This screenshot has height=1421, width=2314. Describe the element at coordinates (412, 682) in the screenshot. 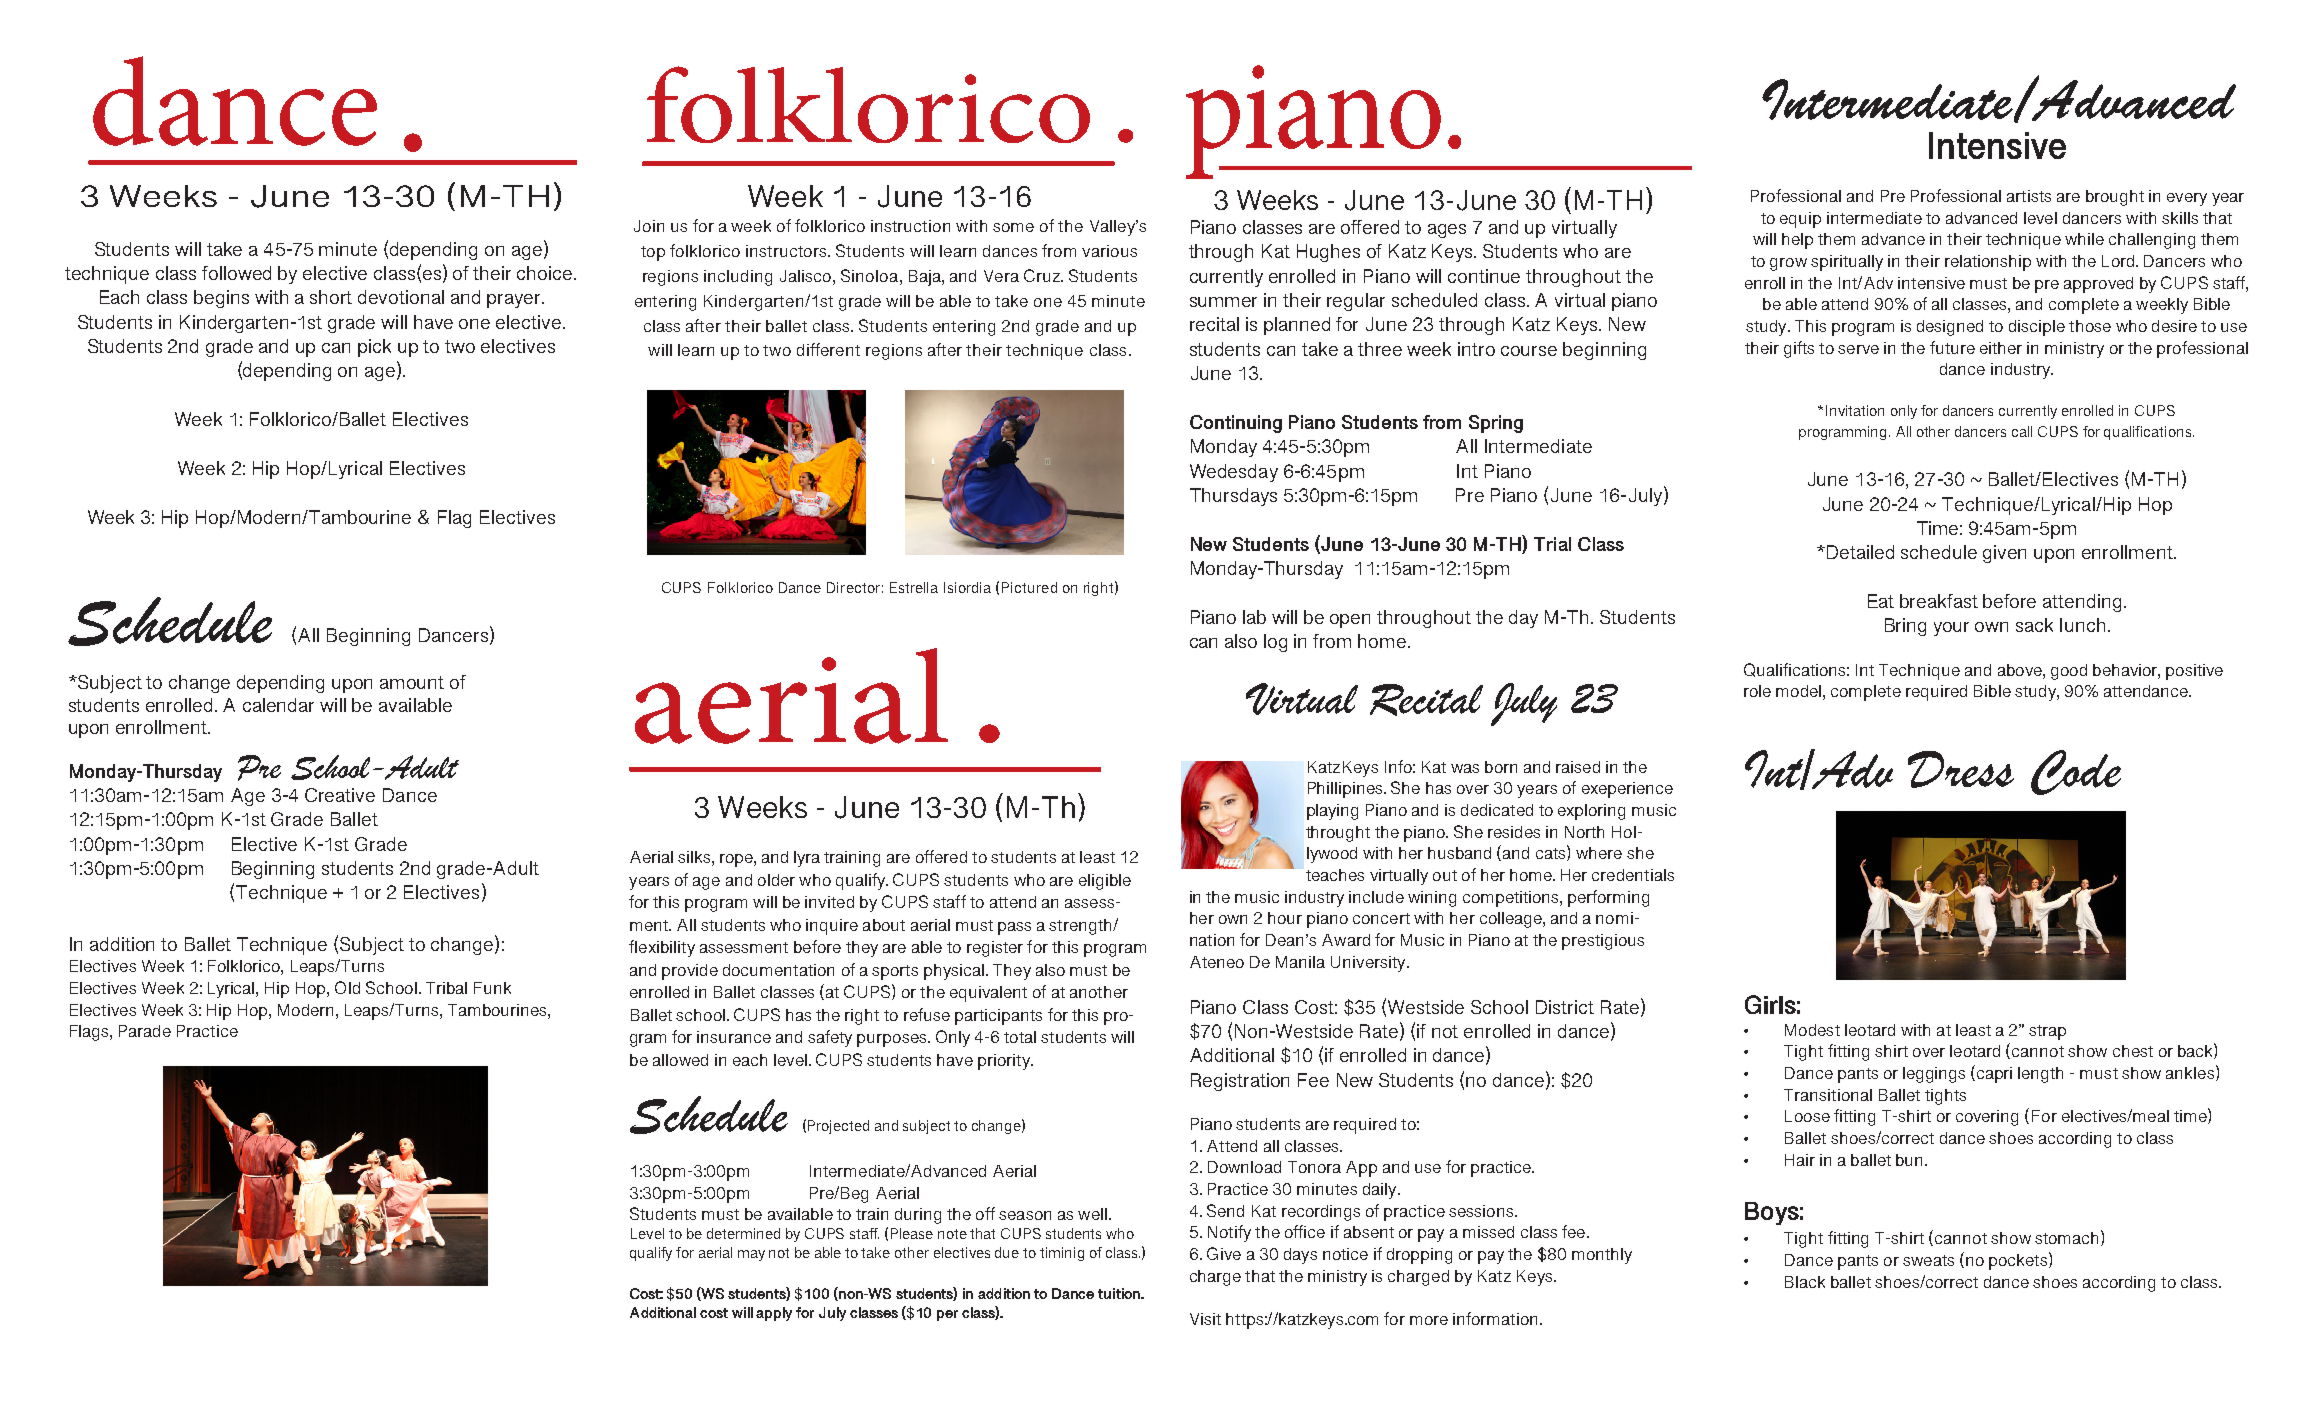

I see `amount` at that location.
